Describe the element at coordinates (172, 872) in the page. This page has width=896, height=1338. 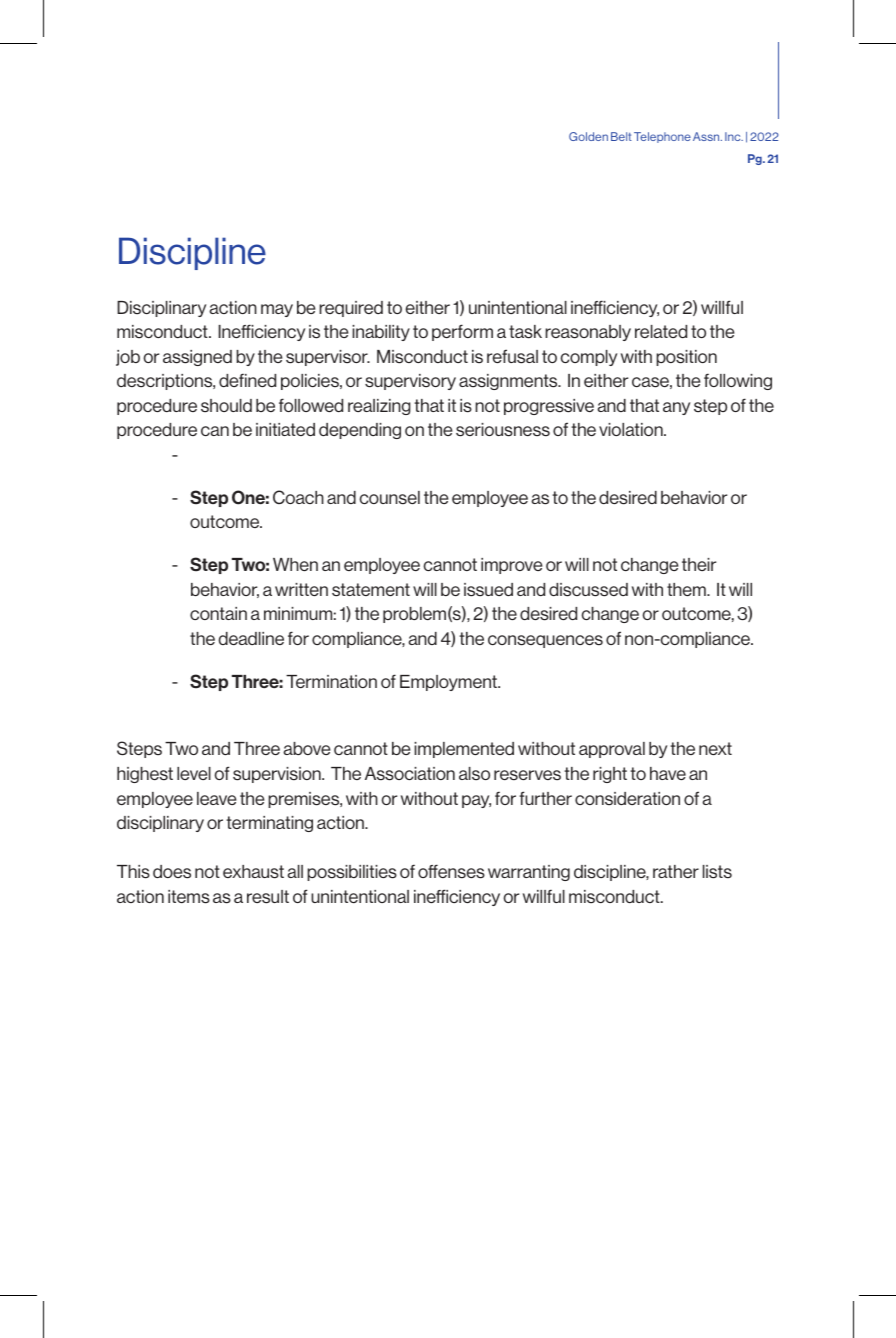
I see `does` at that location.
